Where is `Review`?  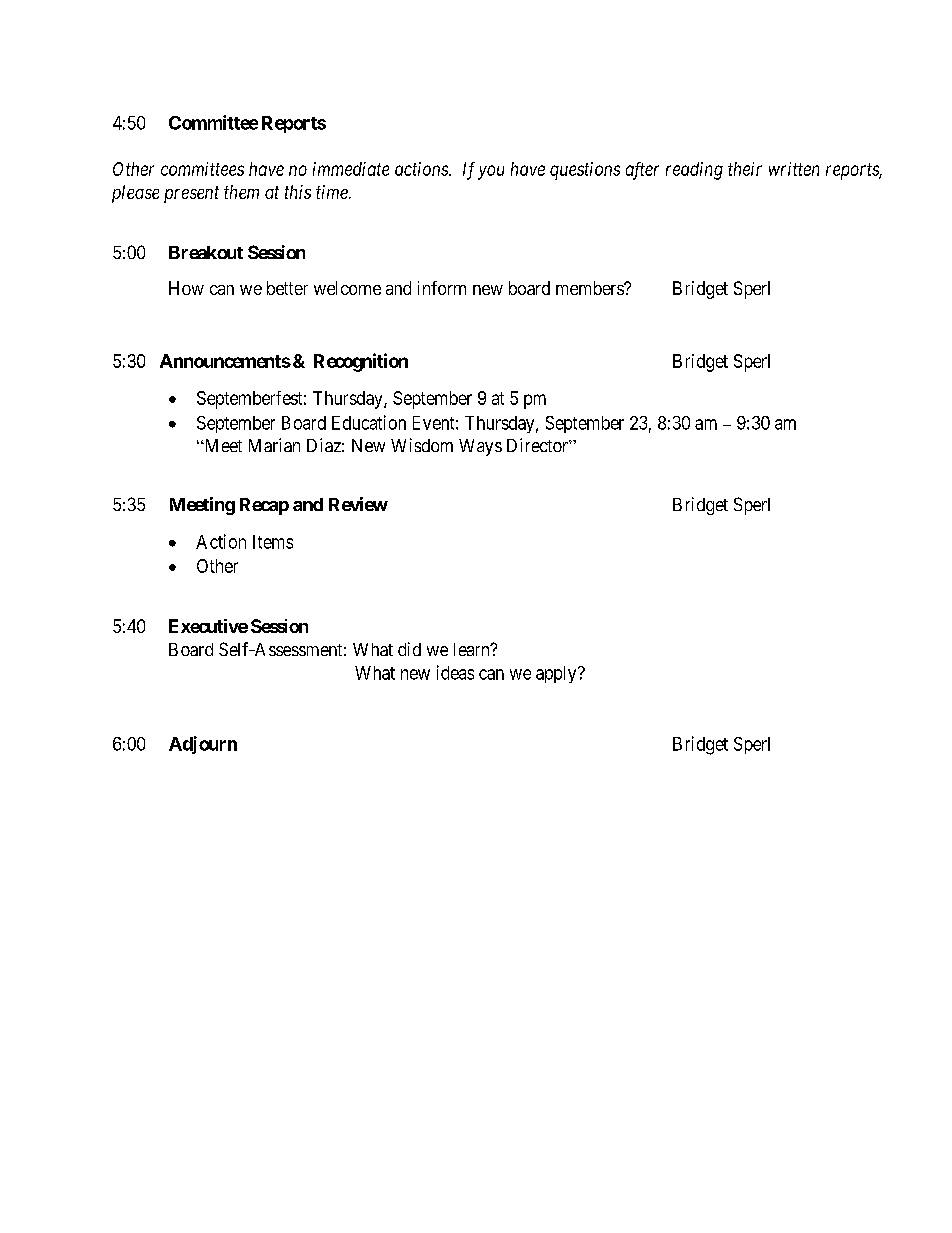 Review is located at coordinates (358, 504).
